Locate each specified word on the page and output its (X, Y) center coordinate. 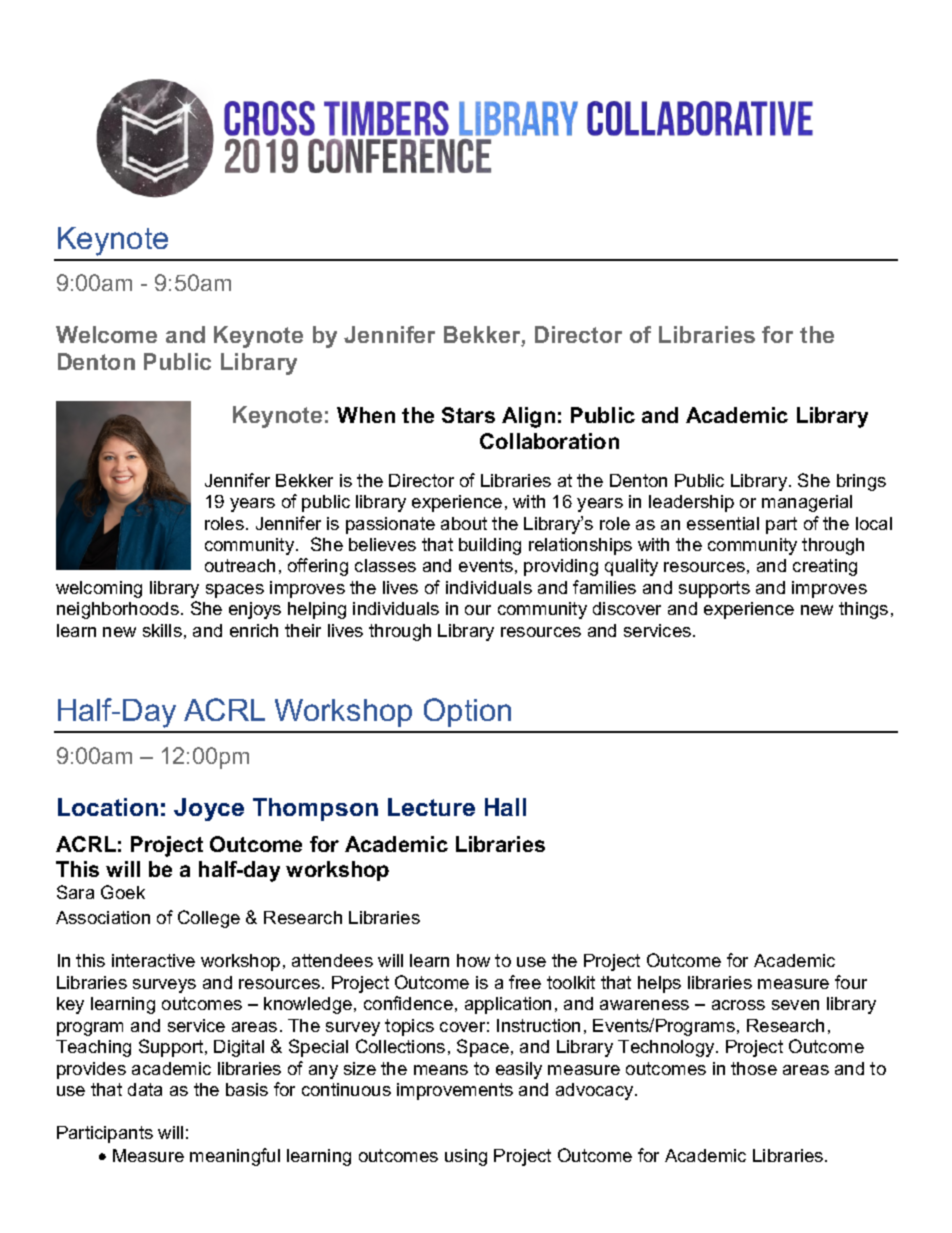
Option (467, 712)
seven (795, 1005)
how (473, 960)
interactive (153, 960)
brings (861, 482)
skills (162, 630)
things (863, 610)
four (851, 982)
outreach (240, 565)
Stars (468, 415)
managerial (807, 503)
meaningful (235, 1157)
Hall (505, 807)
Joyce (209, 809)
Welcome (106, 334)
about (464, 523)
